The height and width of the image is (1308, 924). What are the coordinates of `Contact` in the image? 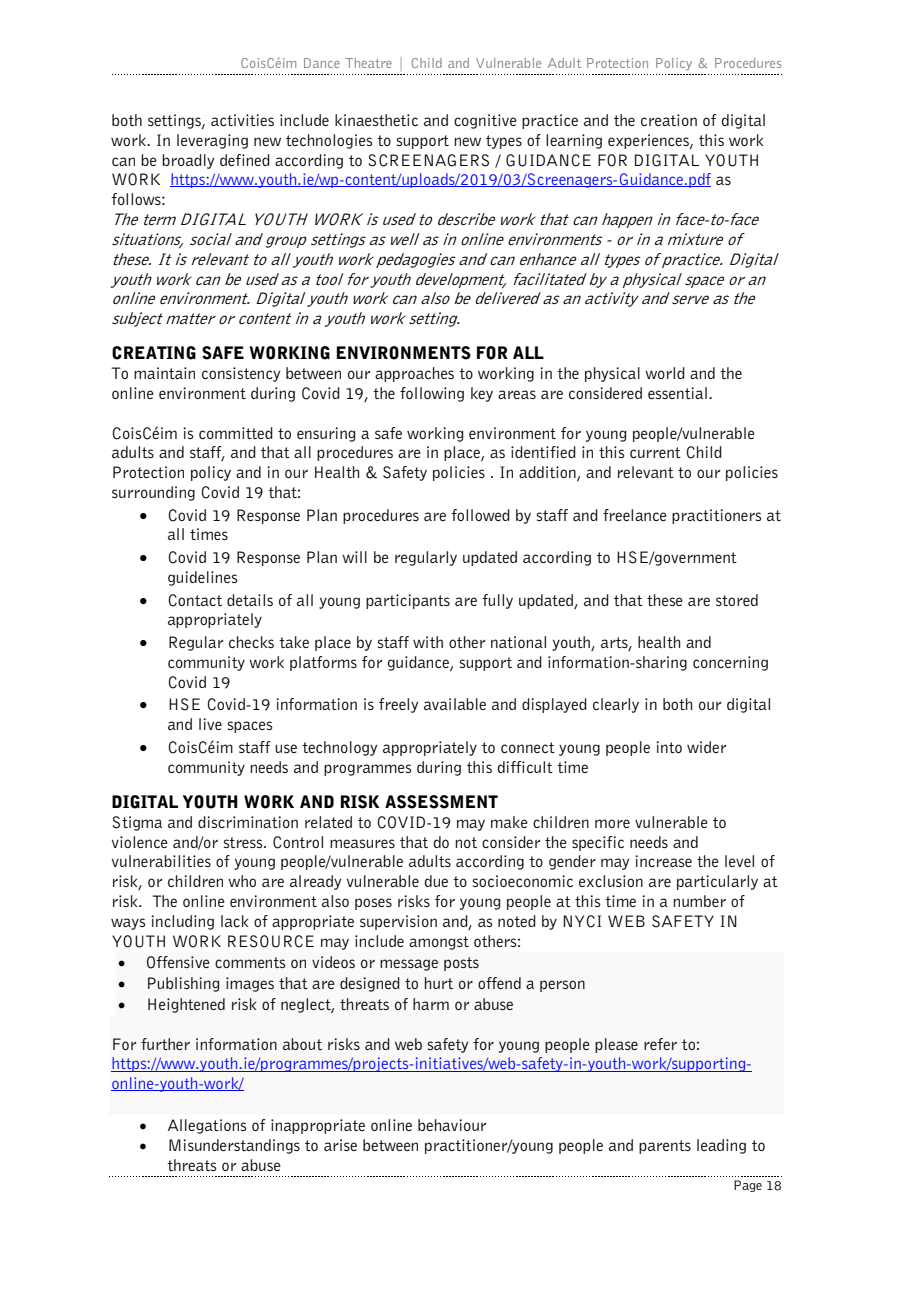 It's located at (195, 600).
